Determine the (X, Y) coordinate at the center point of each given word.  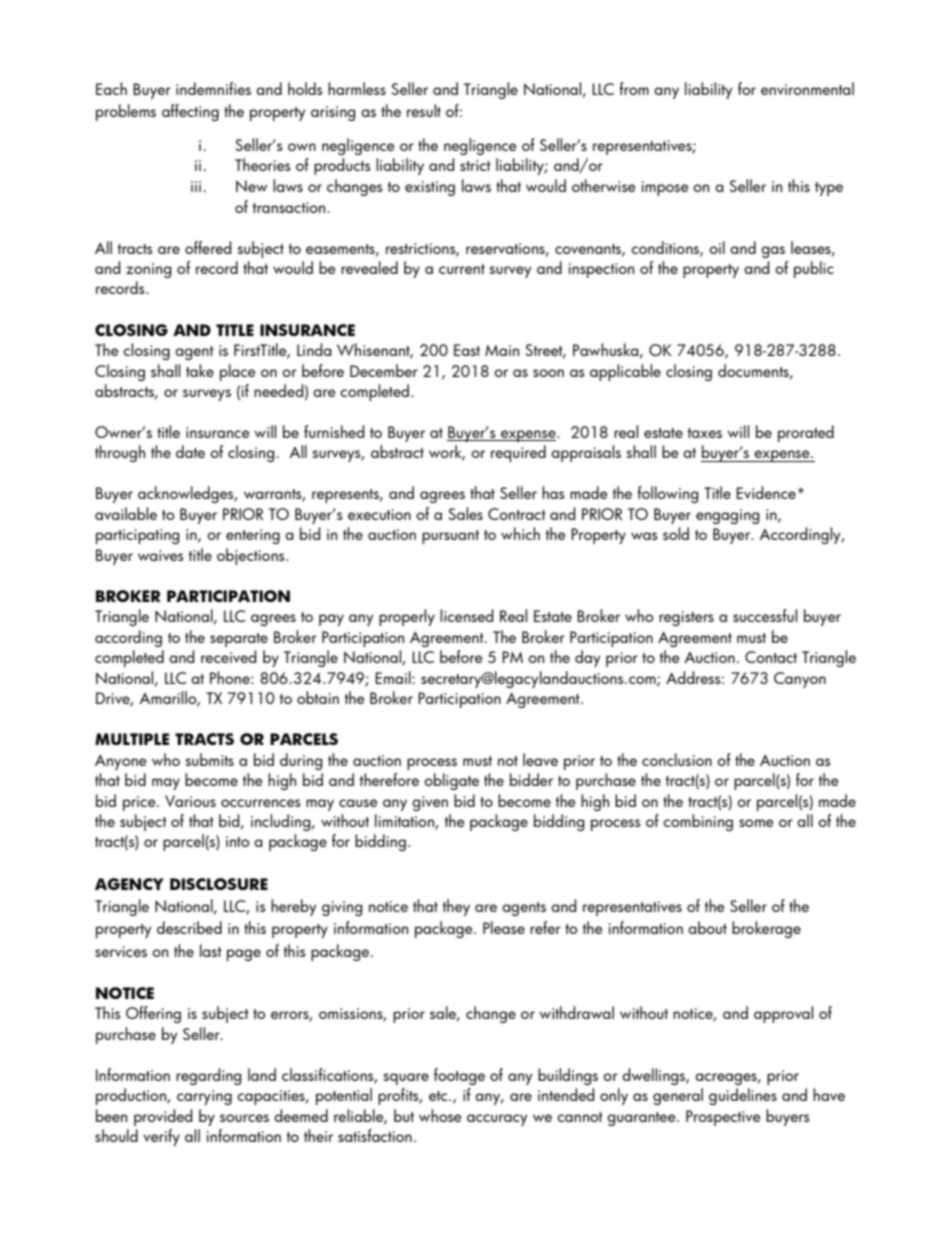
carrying (204, 1097)
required (518, 453)
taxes (705, 433)
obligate (451, 781)
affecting (190, 112)
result (424, 110)
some (756, 823)
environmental (807, 88)
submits (209, 759)
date (190, 451)
